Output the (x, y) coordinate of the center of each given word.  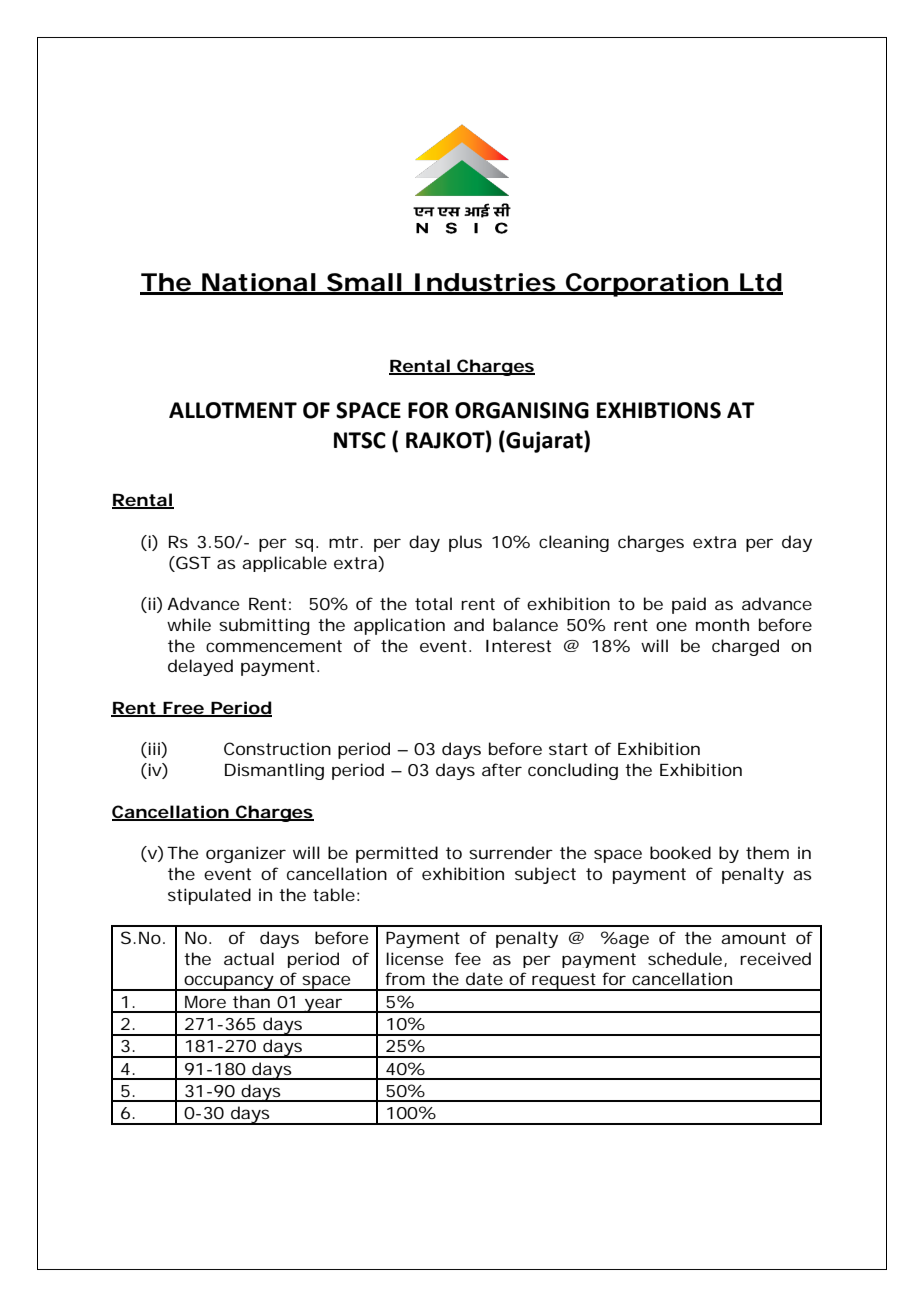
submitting (264, 626)
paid (689, 605)
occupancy (228, 983)
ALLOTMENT (233, 410)
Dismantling (274, 771)
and (469, 624)
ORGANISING (522, 410)
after (502, 769)
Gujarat (544, 442)
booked (680, 852)
